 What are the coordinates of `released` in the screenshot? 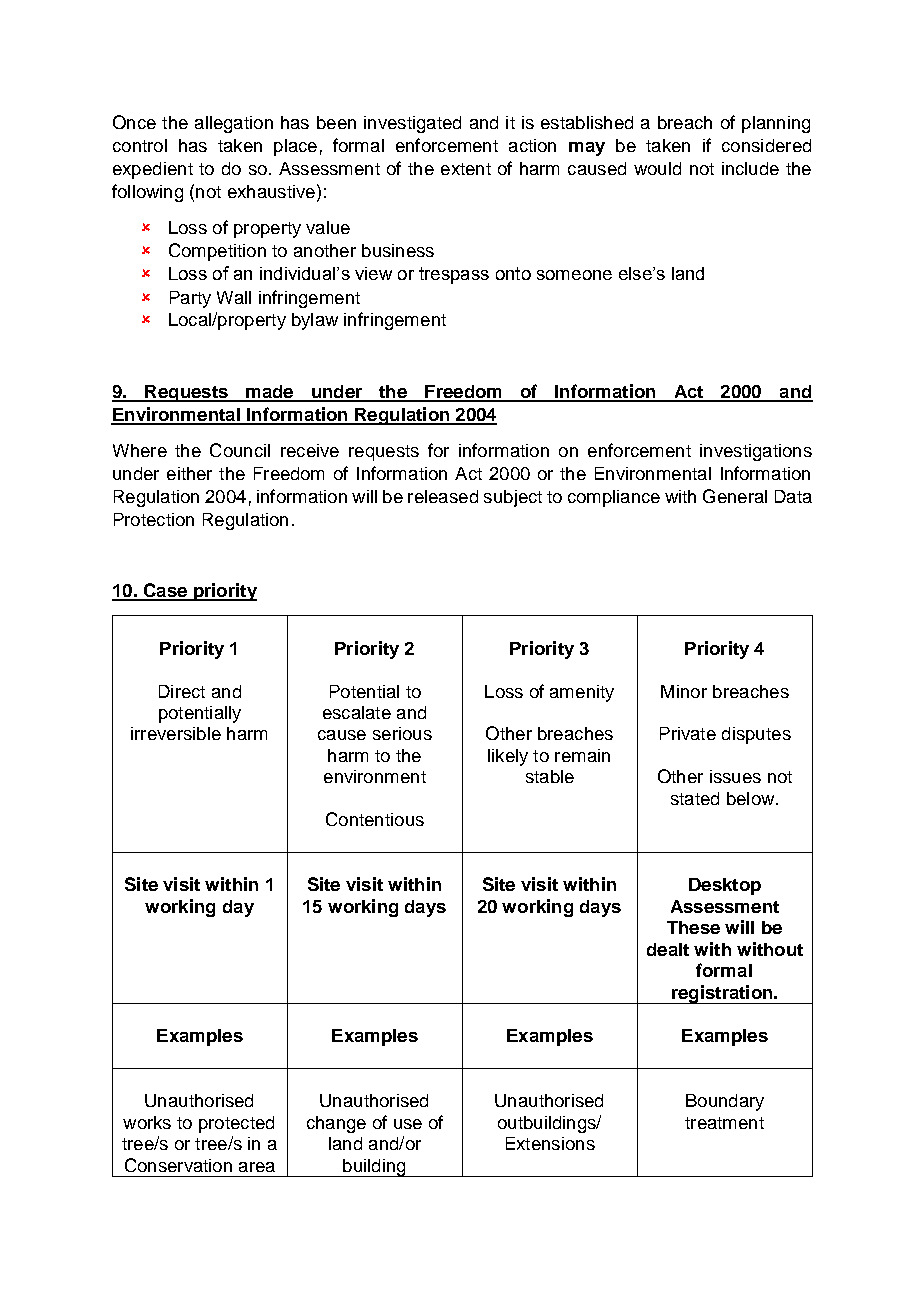 It's located at (443, 496).
